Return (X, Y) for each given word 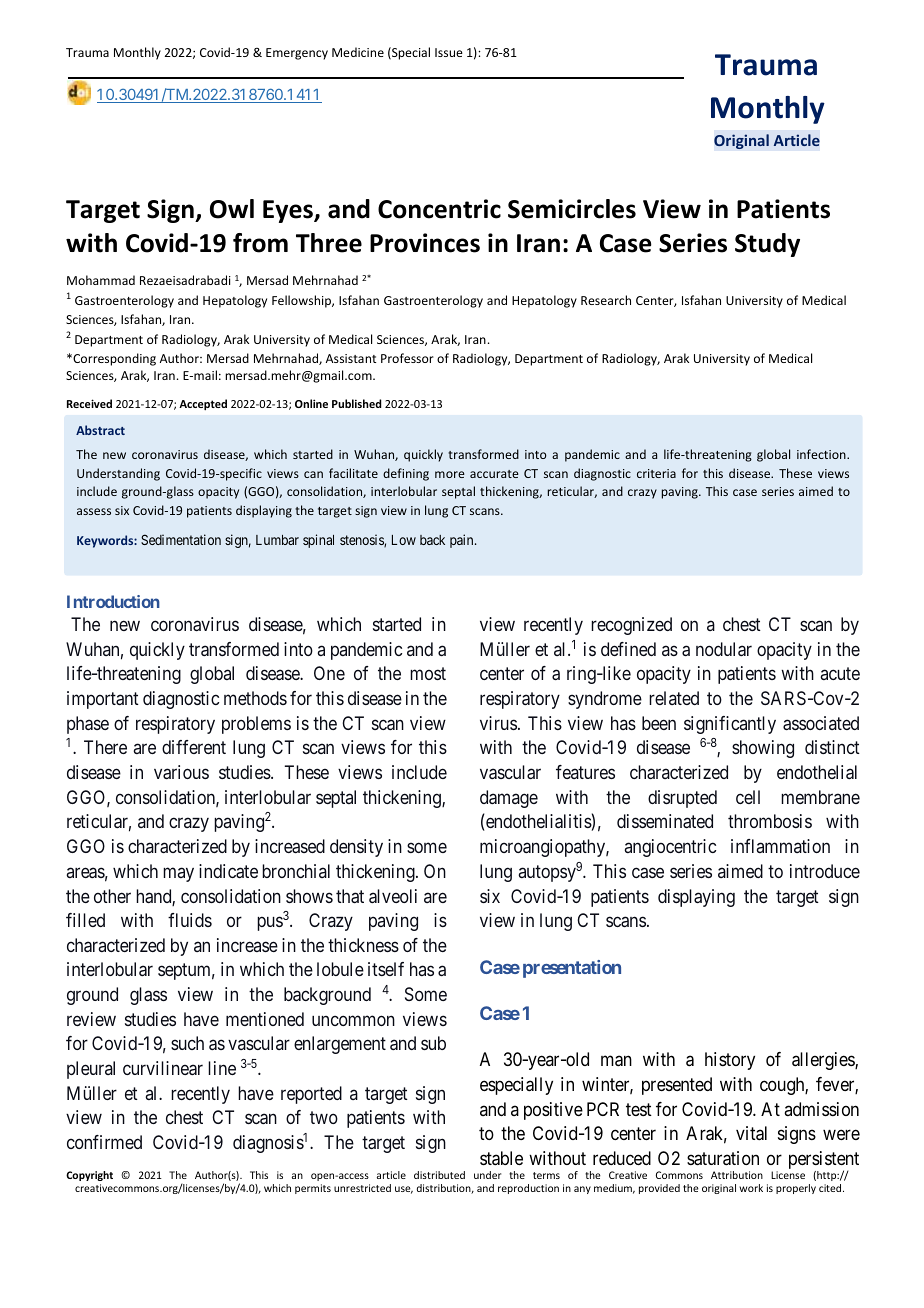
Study (767, 245)
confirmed (104, 1142)
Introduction (113, 601)
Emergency (297, 54)
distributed (439, 1175)
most (428, 674)
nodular (724, 649)
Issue (449, 52)
